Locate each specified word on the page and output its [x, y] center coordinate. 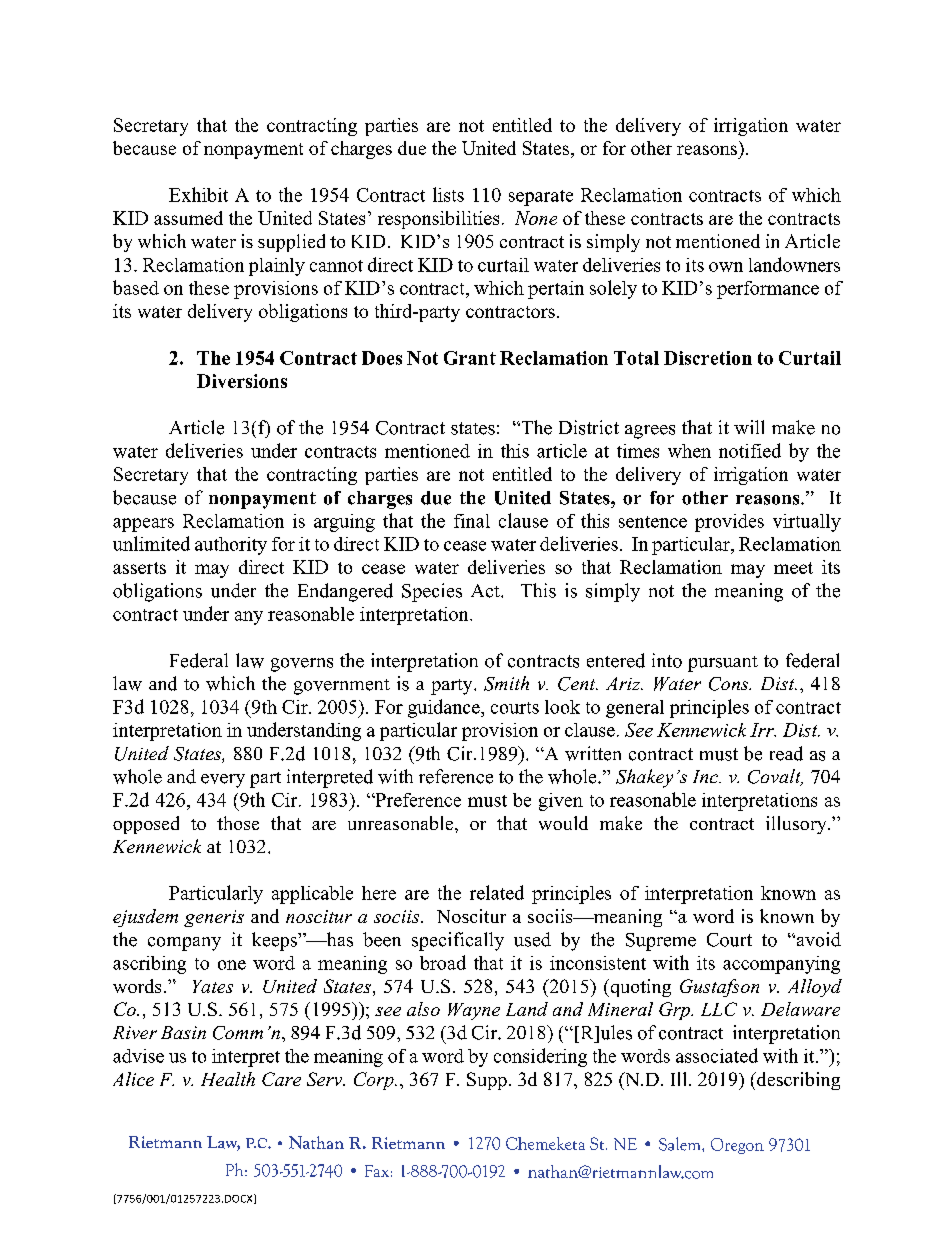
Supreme [661, 942]
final [472, 521]
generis [214, 918]
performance [768, 290]
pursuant [723, 664]
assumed [188, 218]
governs [302, 665]
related [497, 892]
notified [750, 450]
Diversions [242, 381]
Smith [506, 683]
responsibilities [438, 220]
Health [228, 1079]
